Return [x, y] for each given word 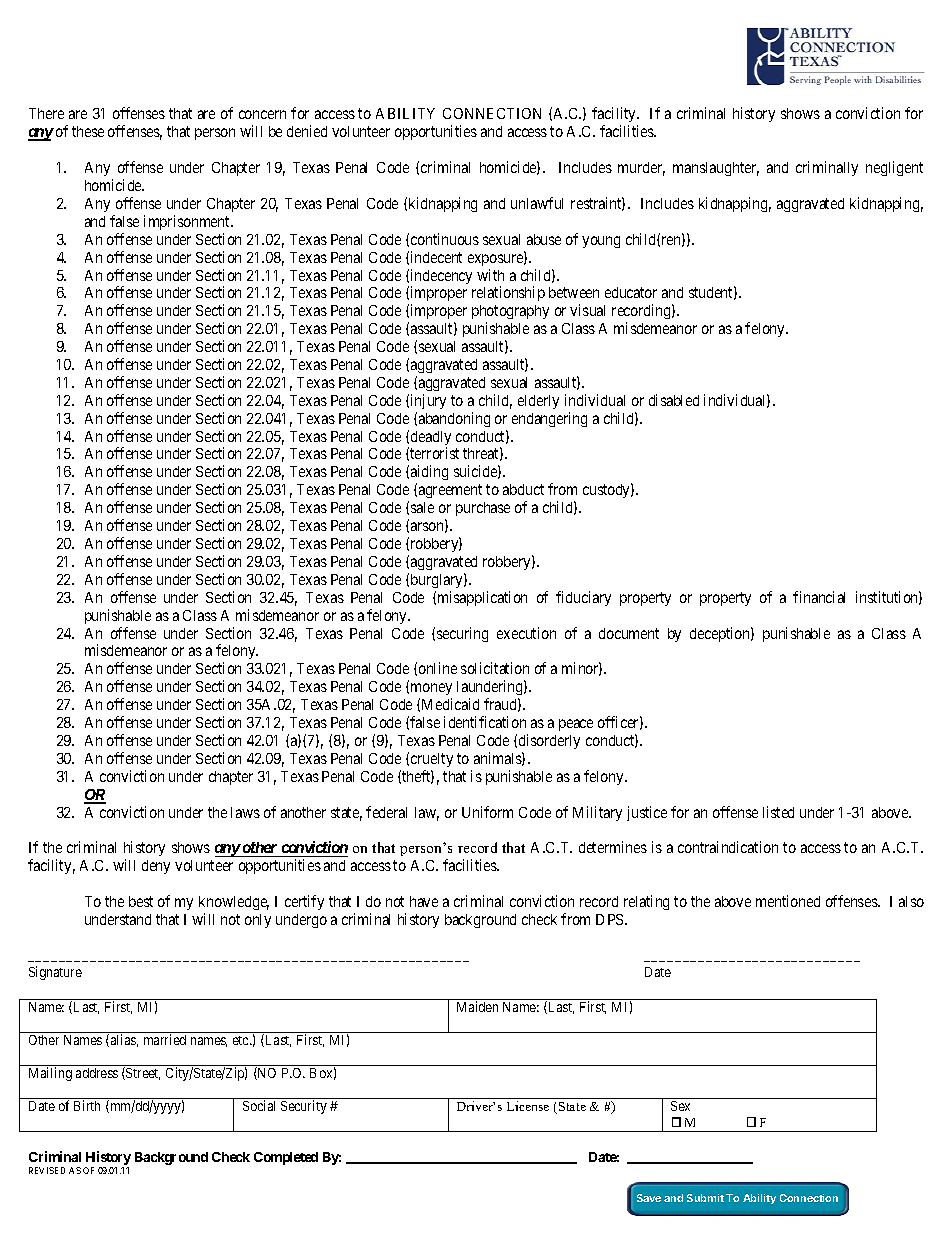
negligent [894, 168]
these [88, 131]
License [528, 1106]
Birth [87, 1105]
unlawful [537, 203]
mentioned [788, 901]
